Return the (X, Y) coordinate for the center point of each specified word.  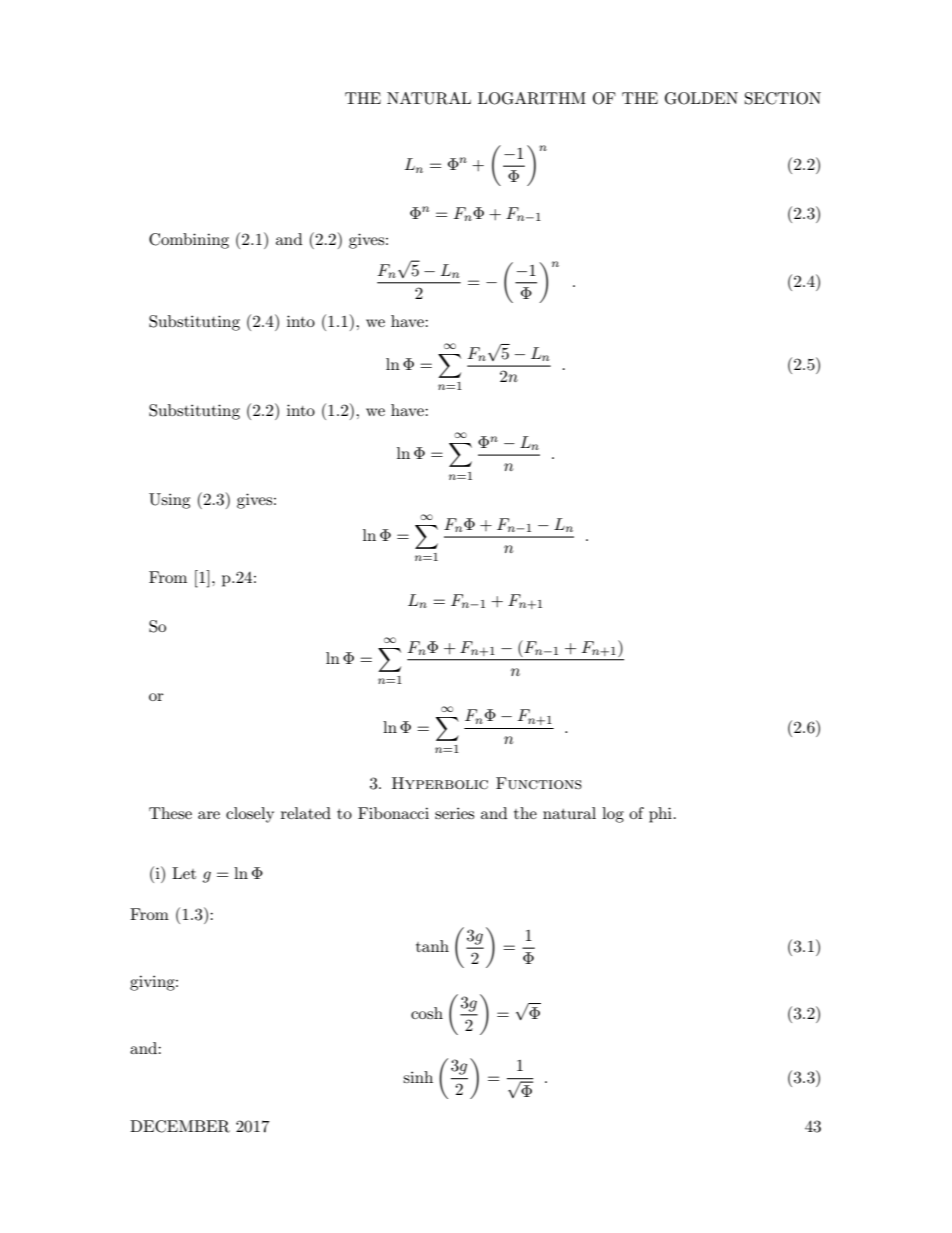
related (306, 813)
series (454, 813)
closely (250, 815)
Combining (189, 241)
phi (660, 815)
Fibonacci (393, 813)
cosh (427, 1013)
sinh (418, 1077)
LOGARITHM (532, 98)
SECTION (783, 98)
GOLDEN (701, 98)
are (209, 815)
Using (169, 501)
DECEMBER (180, 1126)
